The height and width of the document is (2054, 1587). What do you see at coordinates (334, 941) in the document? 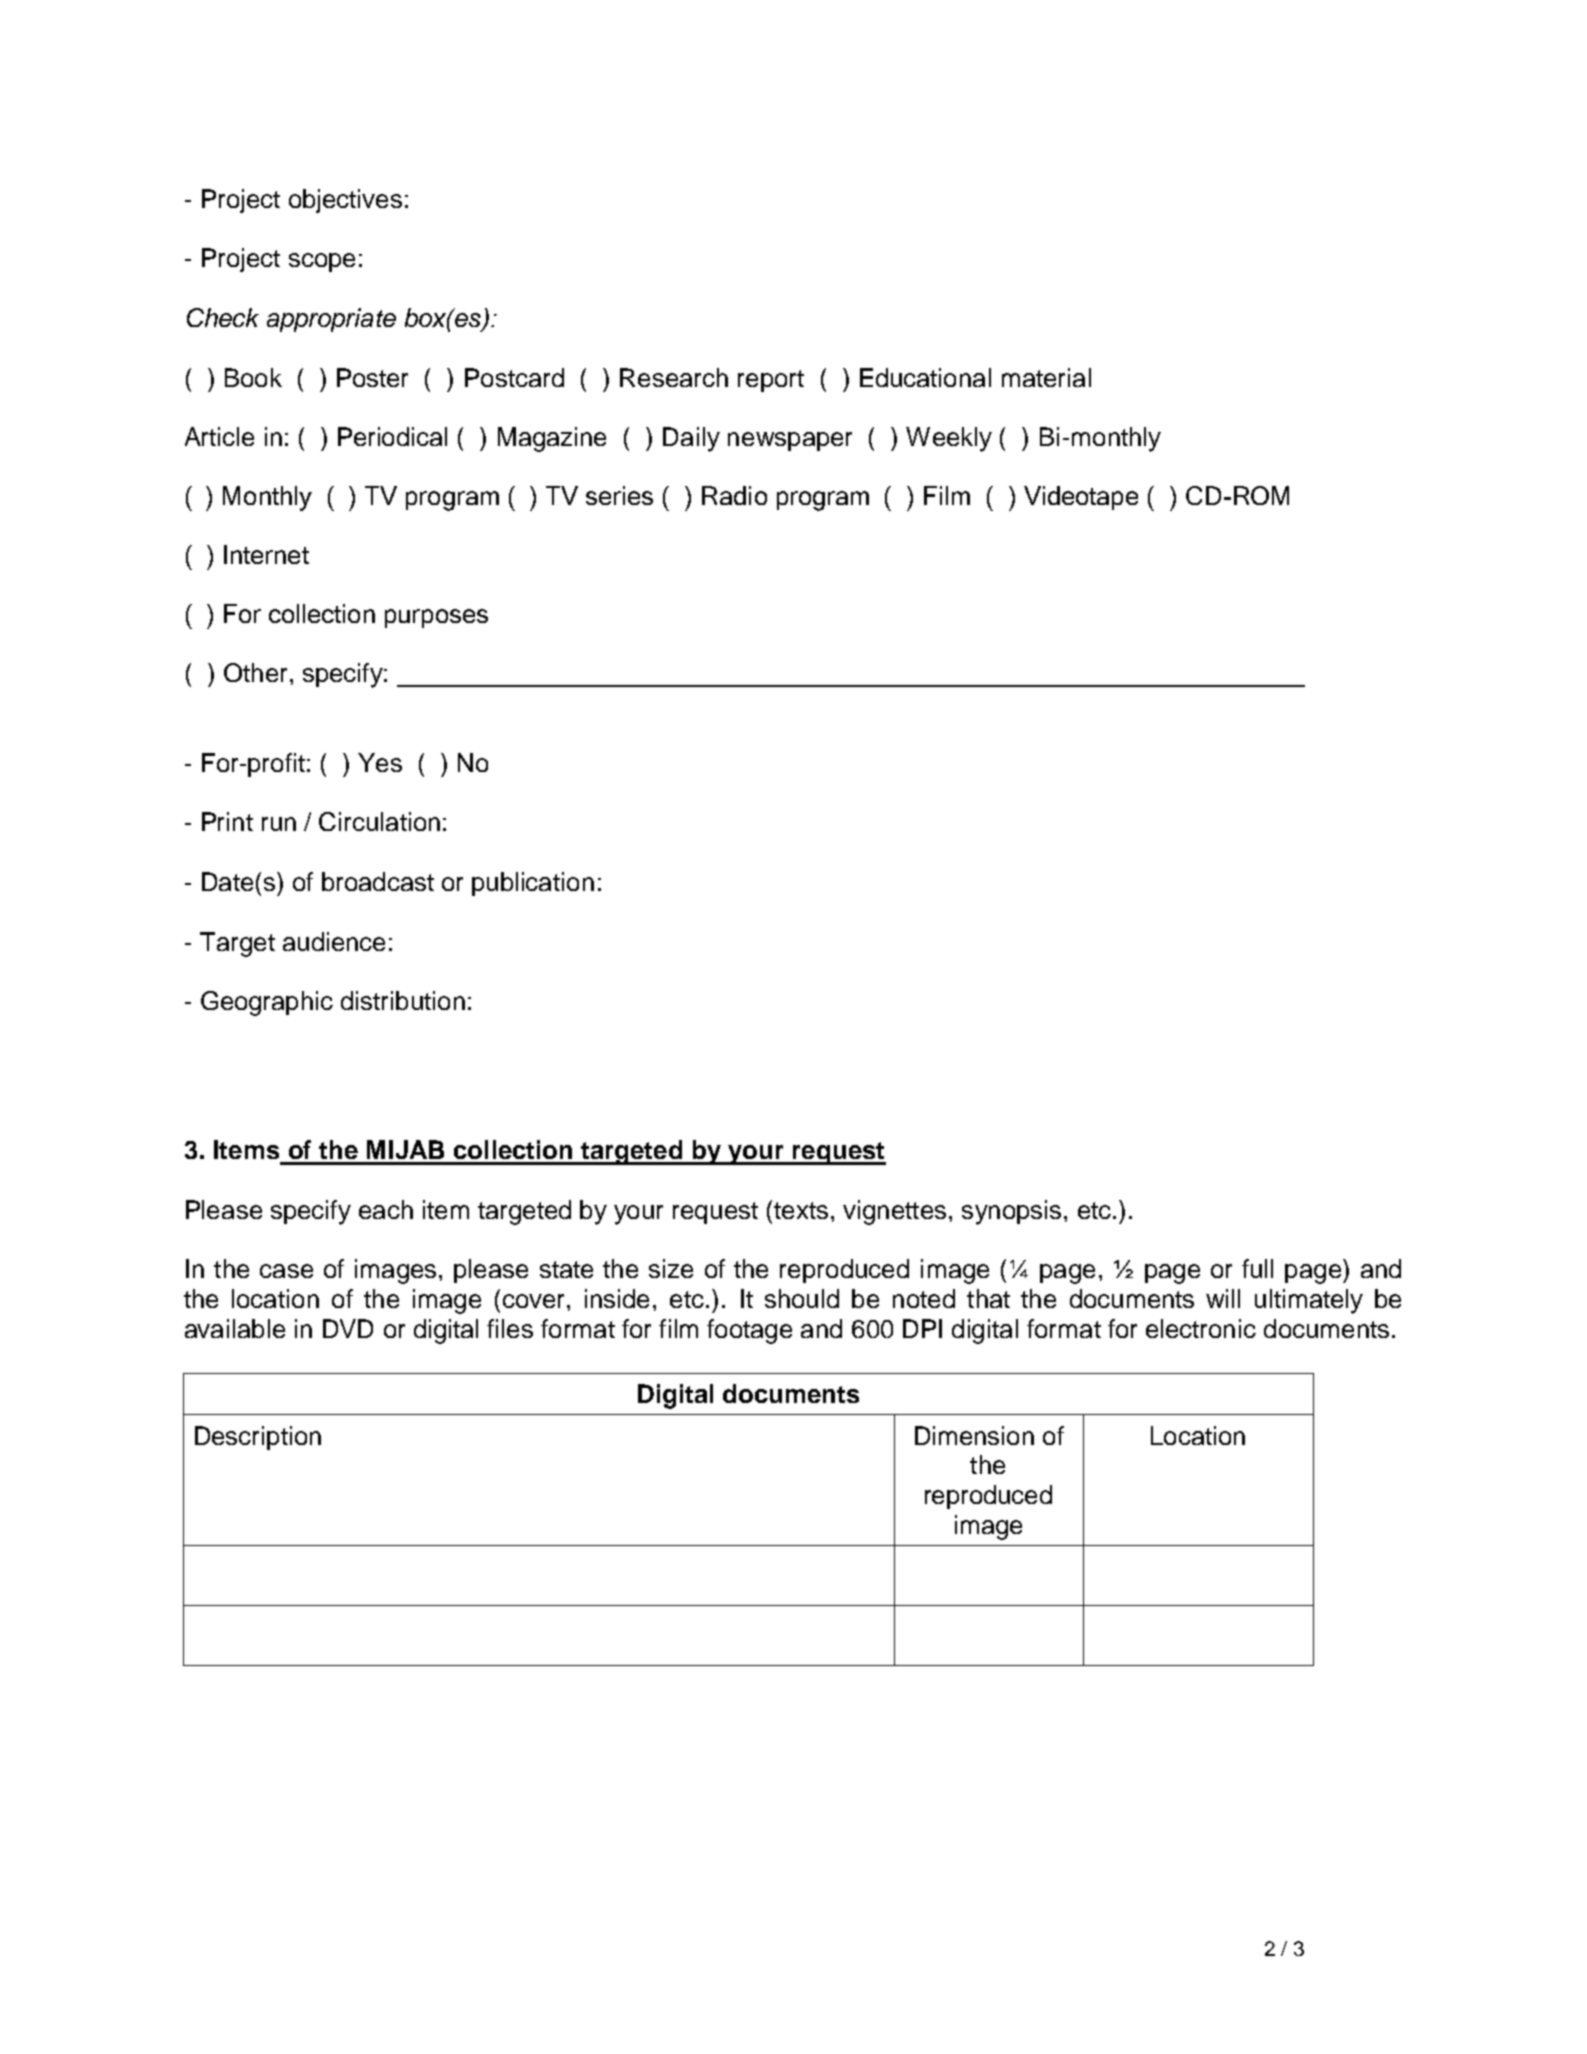
I see `audience` at bounding box center [334, 941].
